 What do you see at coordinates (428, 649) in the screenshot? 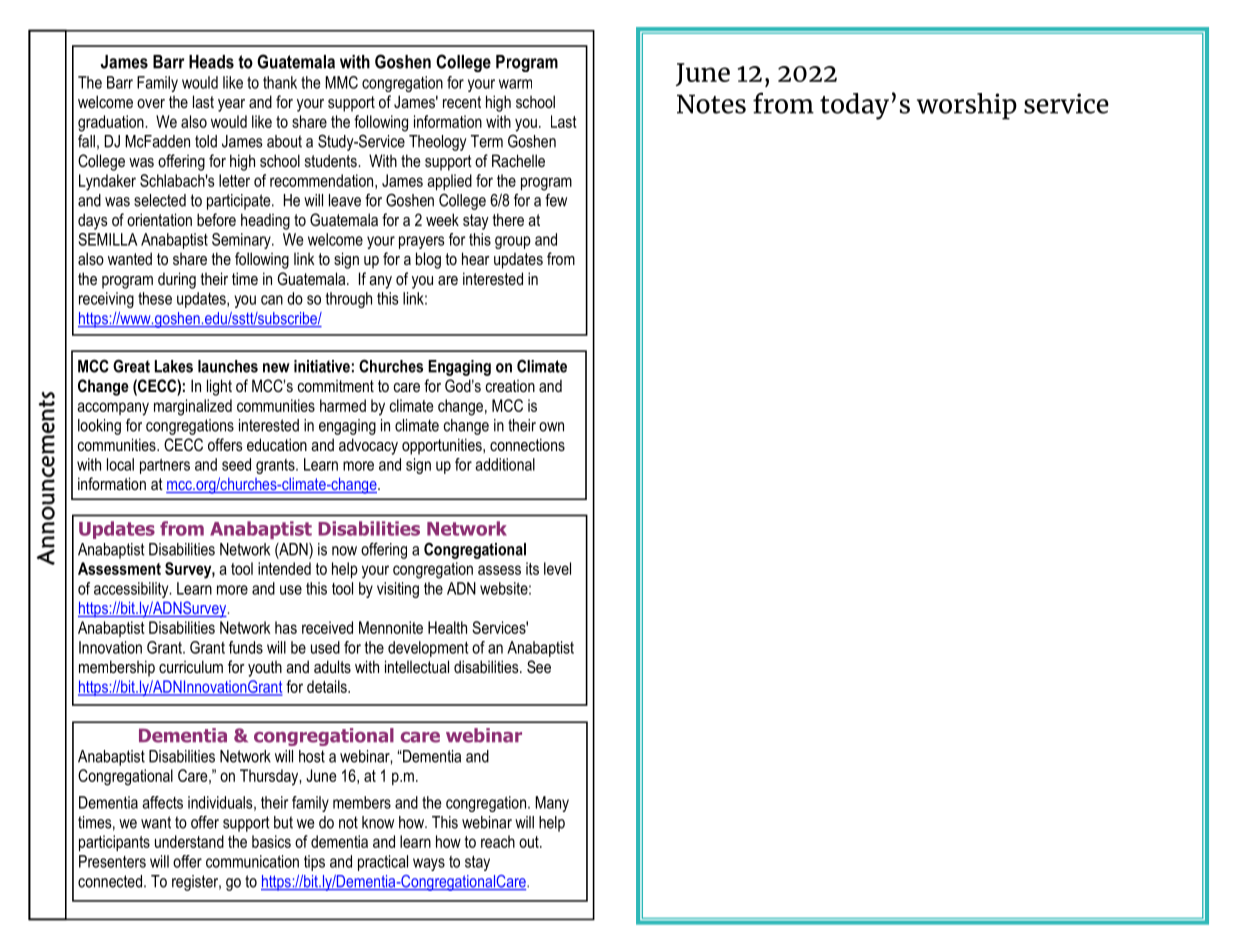
I see `development` at bounding box center [428, 649].
